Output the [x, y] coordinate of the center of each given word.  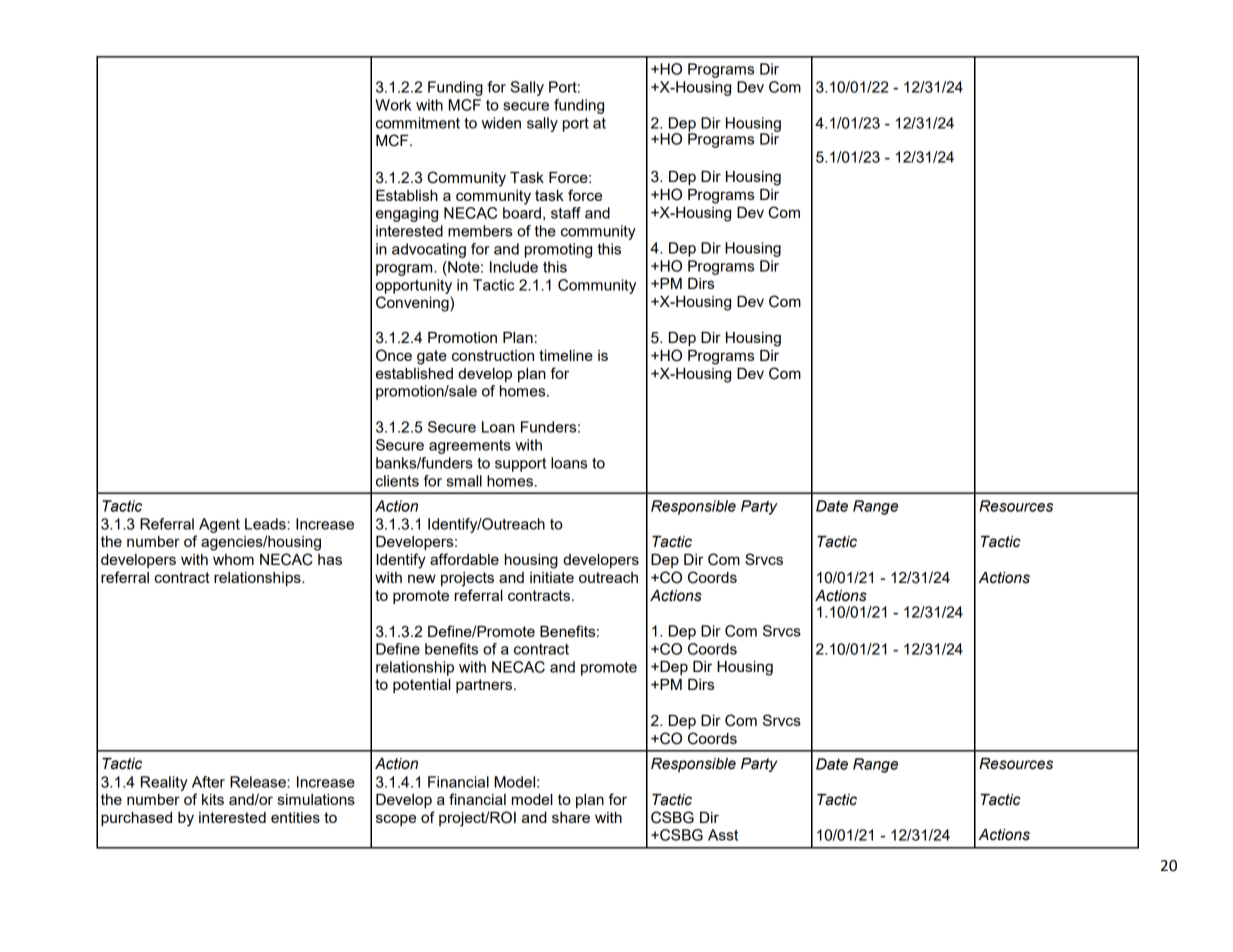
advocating [429, 250]
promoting [558, 250]
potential [422, 686]
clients [397, 481]
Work [393, 105]
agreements [470, 447]
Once [394, 355]
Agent [219, 525]
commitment [418, 123]
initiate [552, 577]
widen [501, 123]
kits [213, 799]
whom [233, 559]
